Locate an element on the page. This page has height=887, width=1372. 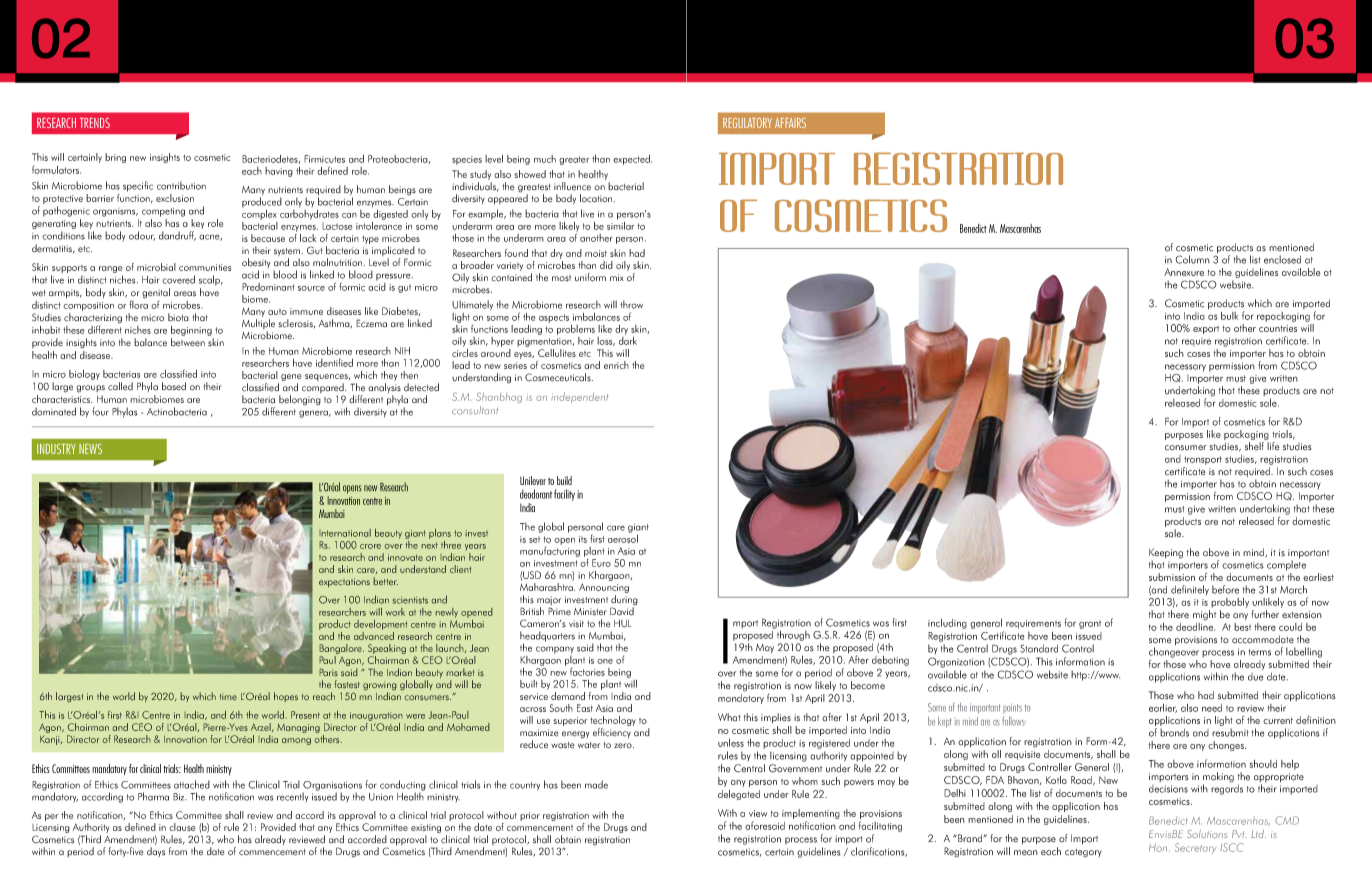
news is located at coordinates (90, 449).
